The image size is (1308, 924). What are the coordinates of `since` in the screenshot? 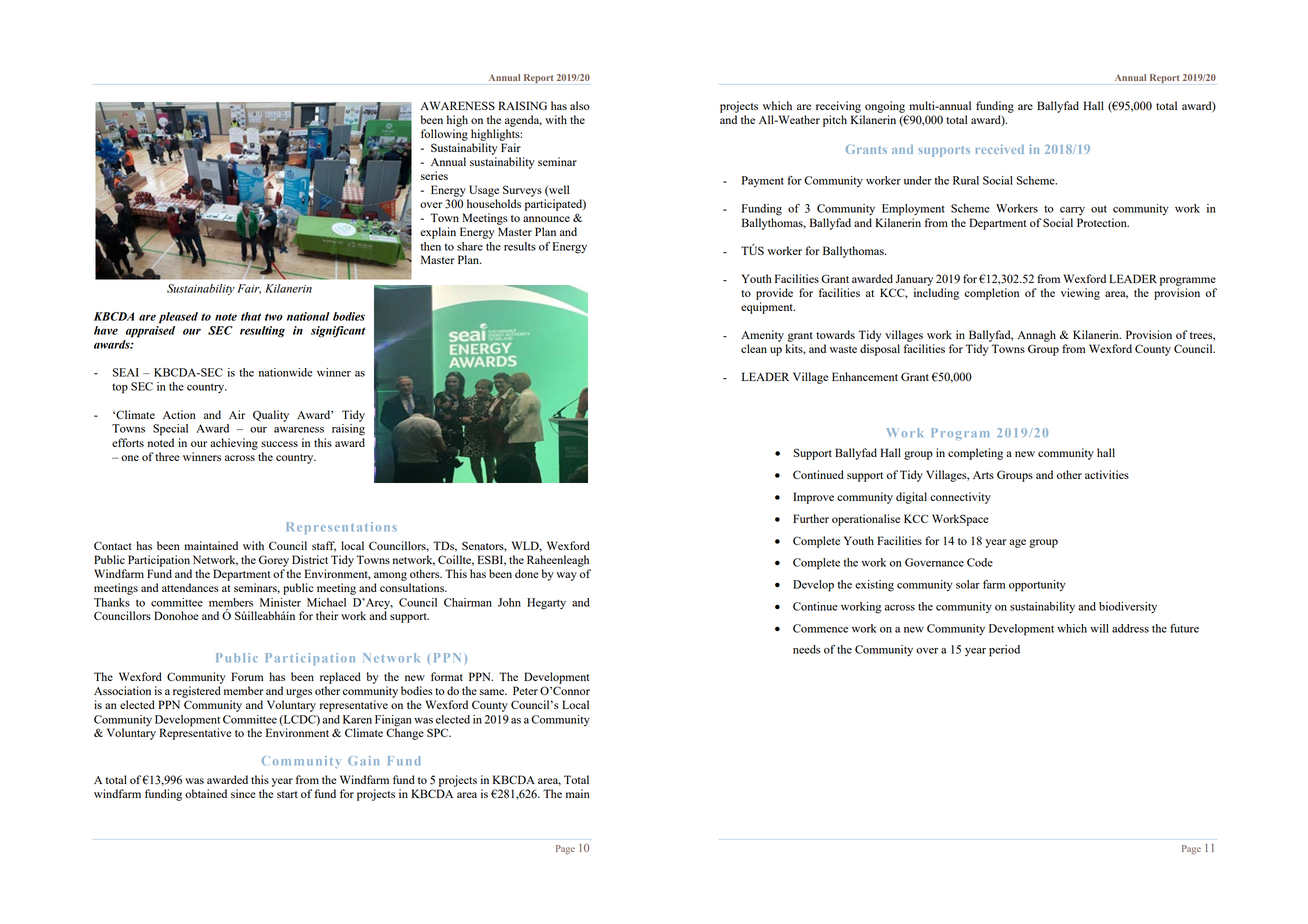 It's located at (243, 793).
